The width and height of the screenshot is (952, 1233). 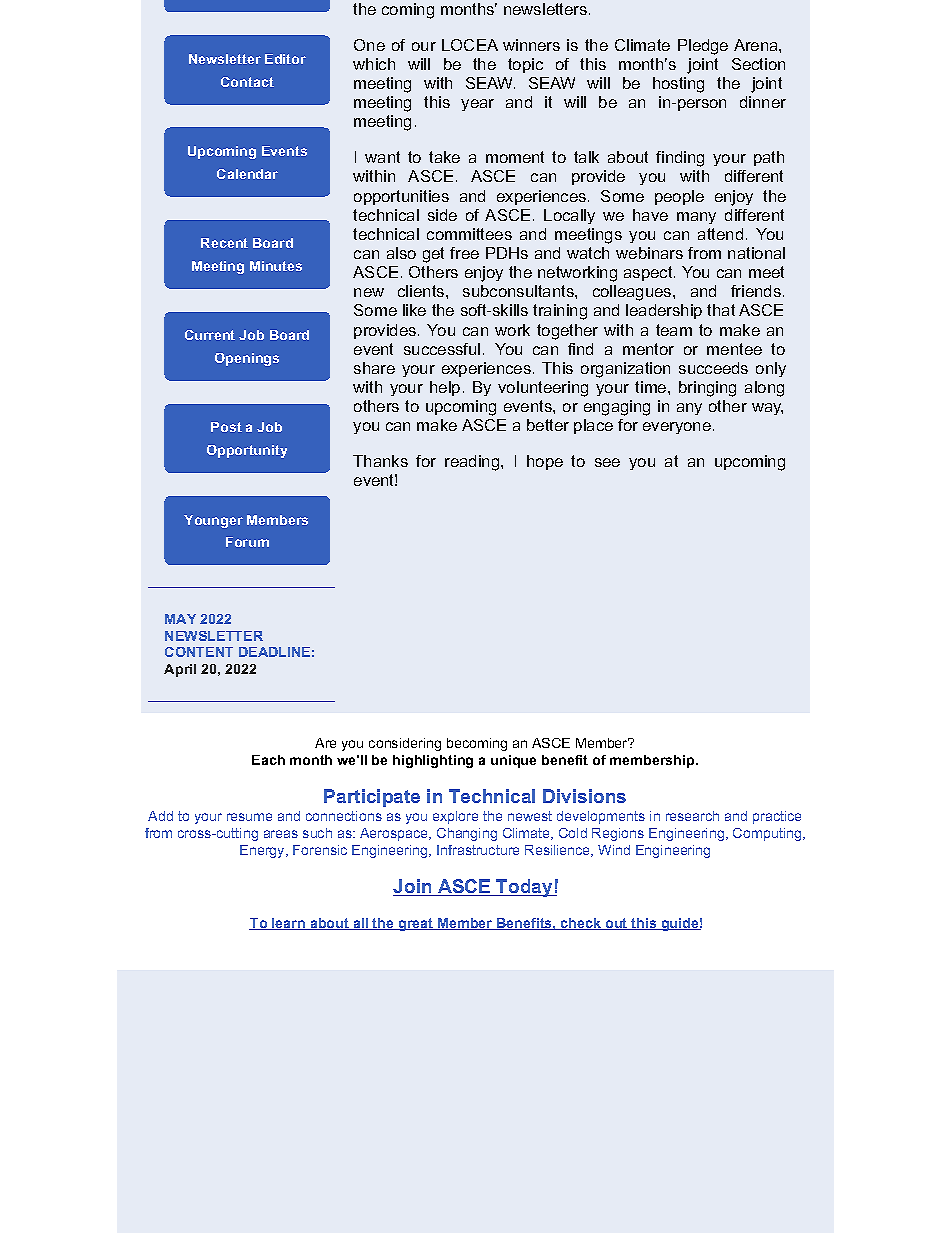 I want to click on research, so click(x=692, y=816).
